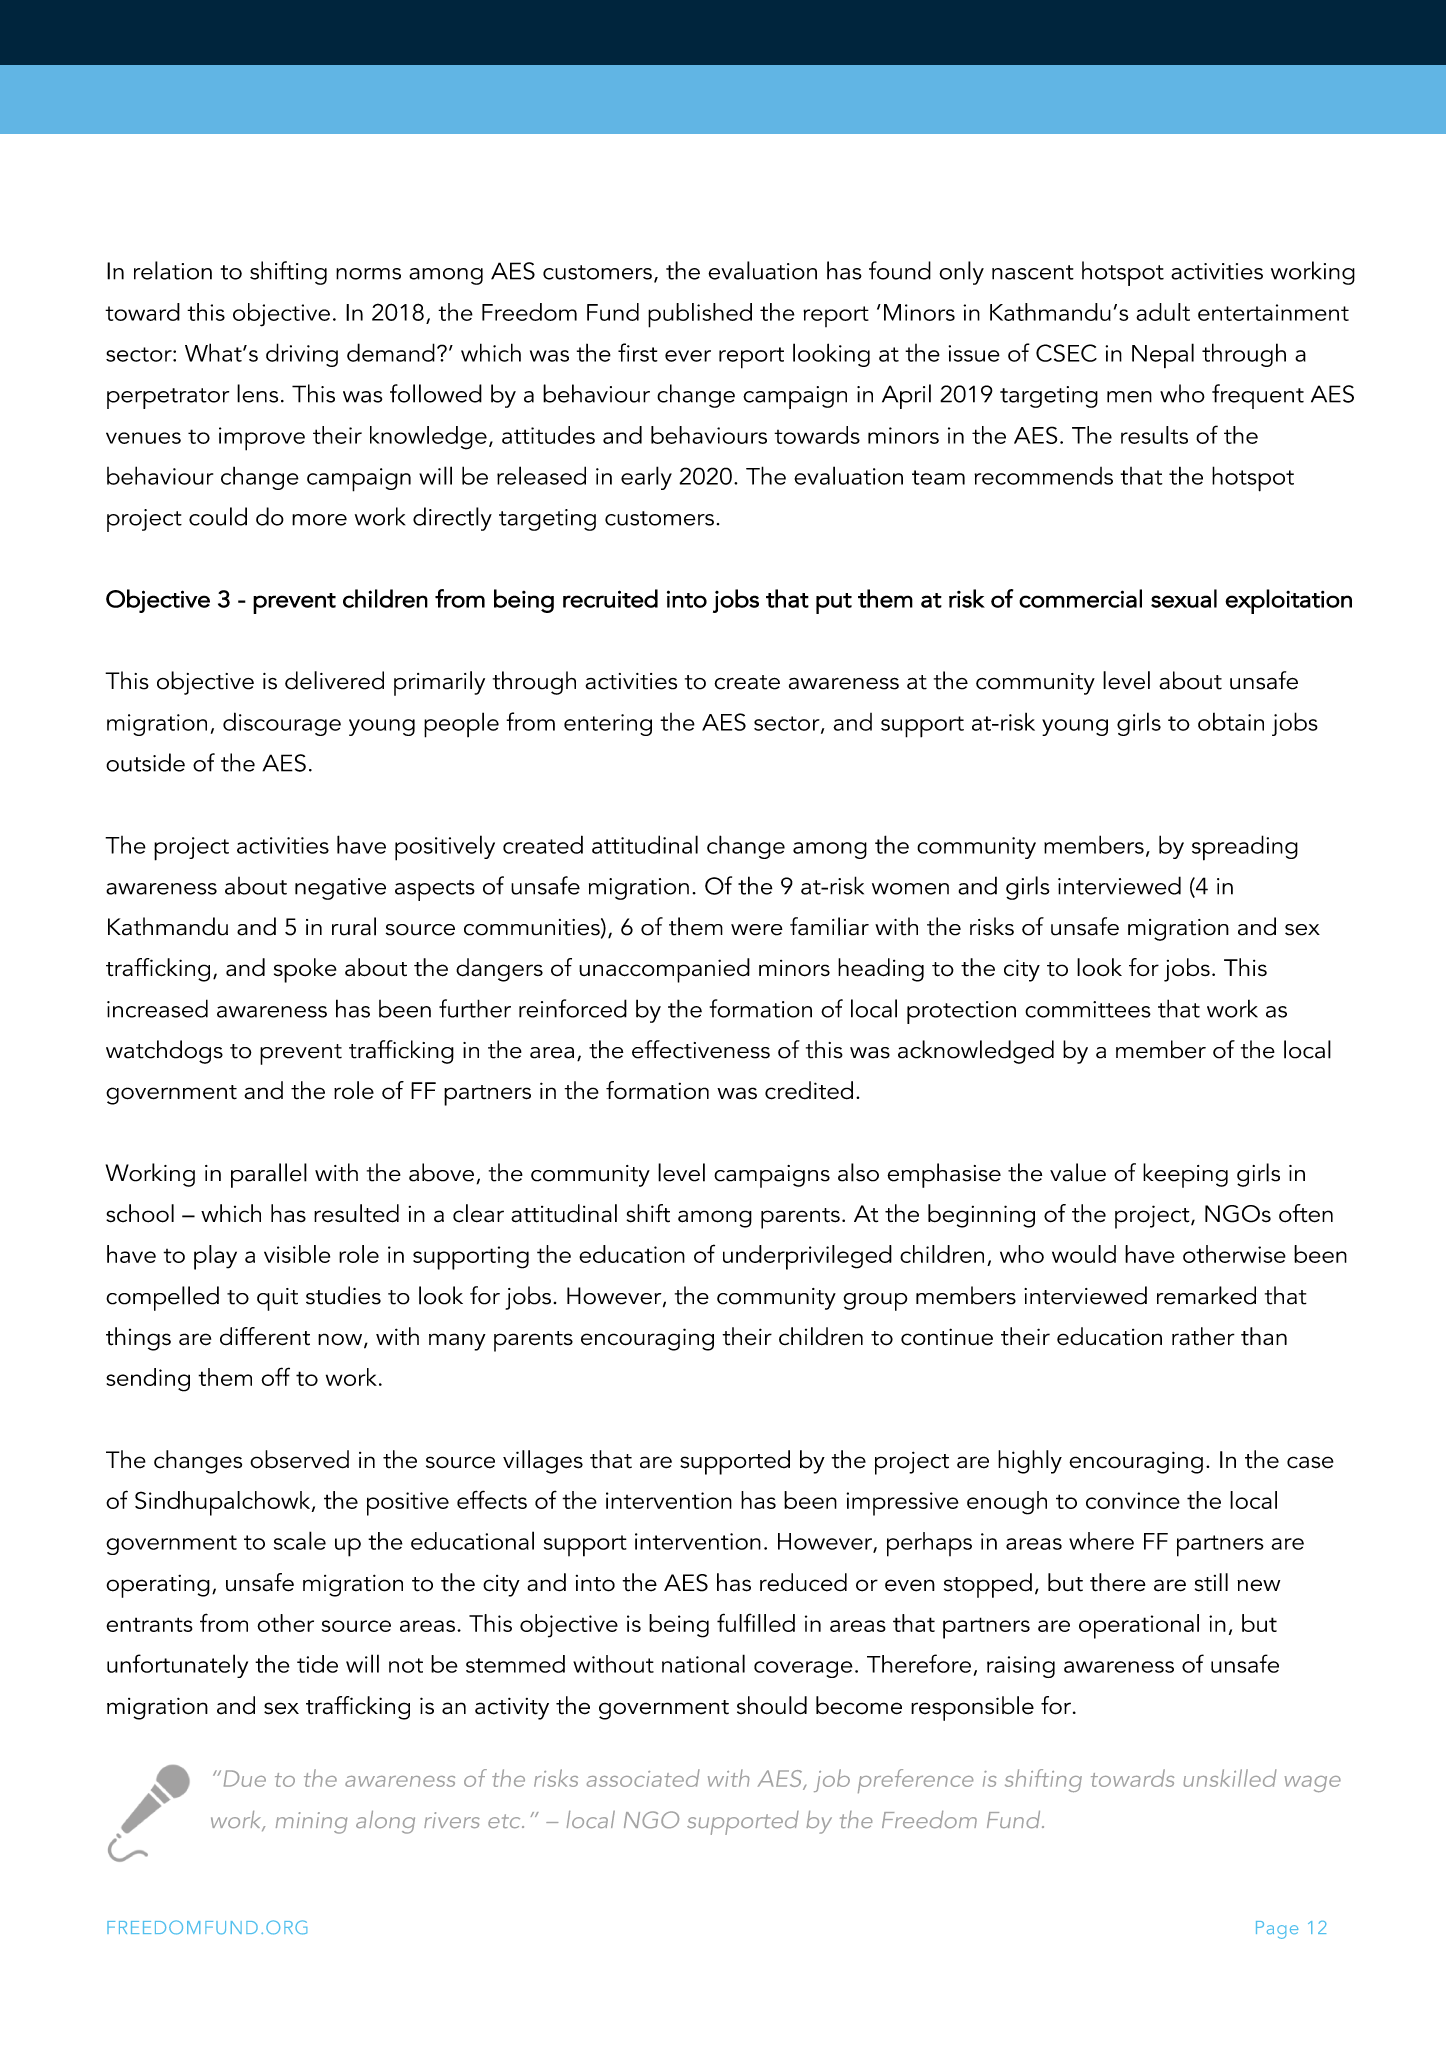 The width and height of the screenshot is (1446, 2045). I want to click on driving, so click(302, 355).
